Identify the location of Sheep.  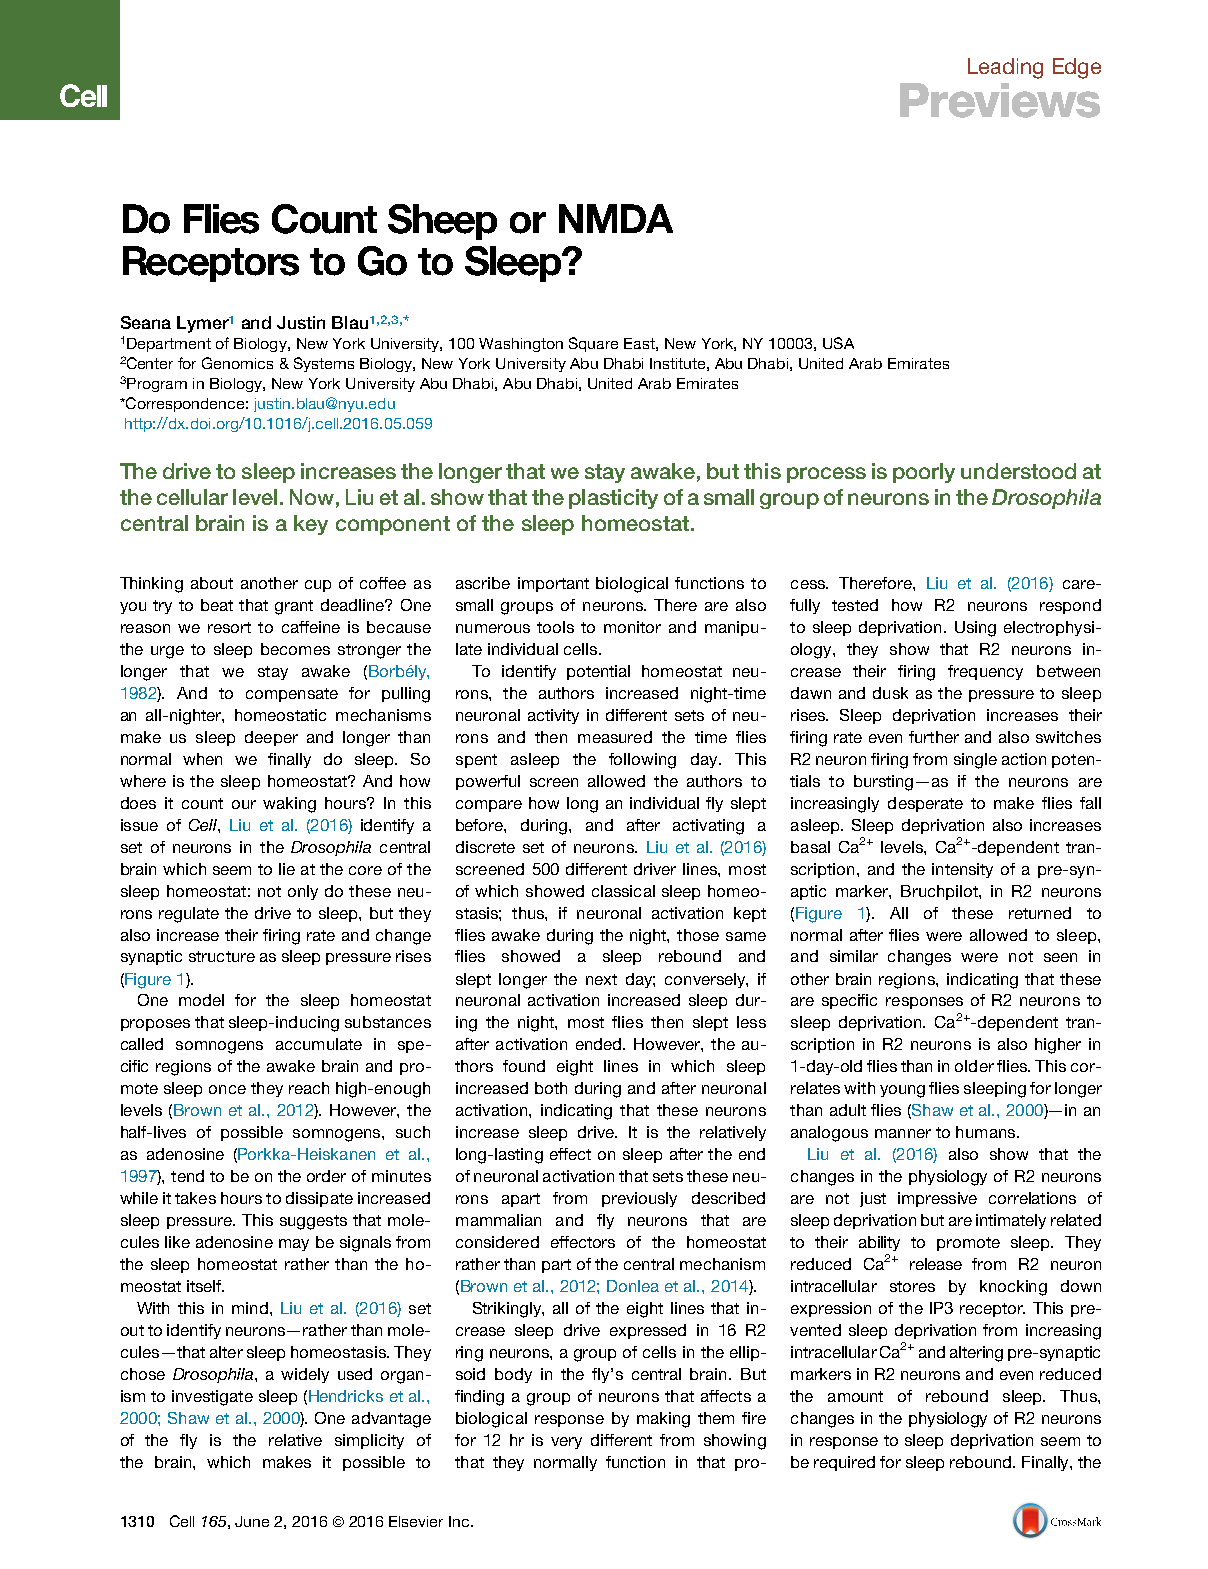
(442, 222).
